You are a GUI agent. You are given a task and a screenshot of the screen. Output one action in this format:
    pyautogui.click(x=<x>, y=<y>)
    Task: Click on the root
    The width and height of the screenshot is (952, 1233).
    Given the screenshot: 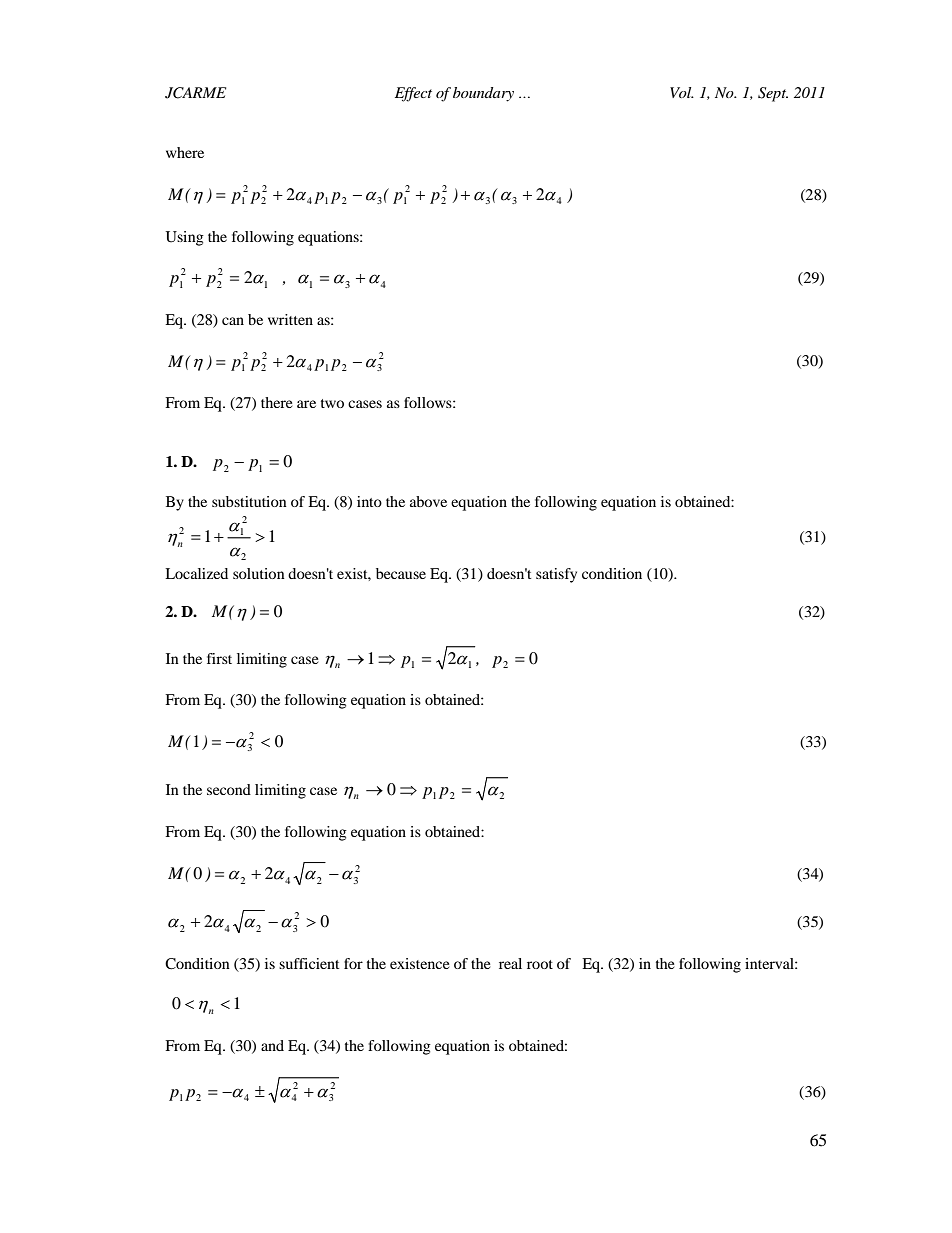 What is the action you would take?
    pyautogui.click(x=540, y=964)
